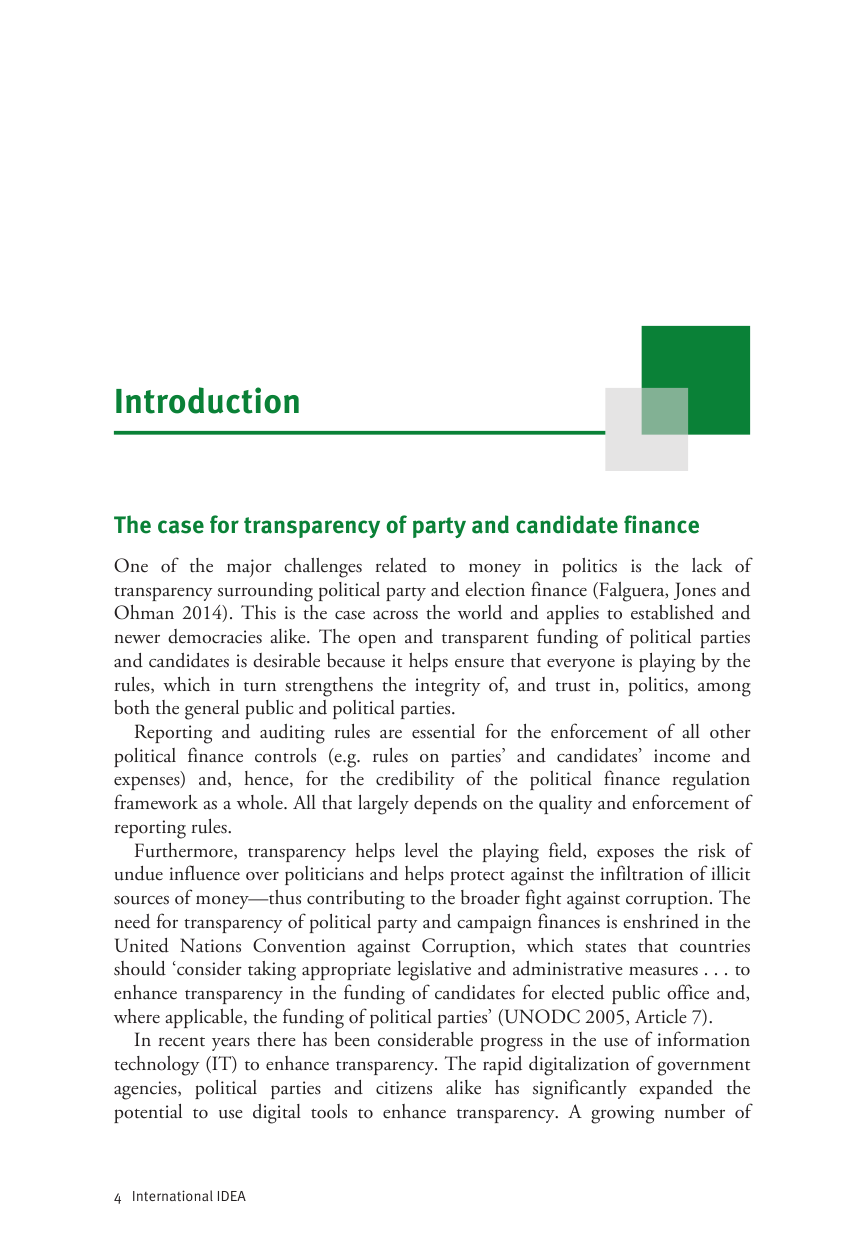 Image resolution: width=854 pixels, height=1253 pixels. Describe the element at coordinates (404, 1088) in the screenshot. I see `citizens` at that location.
